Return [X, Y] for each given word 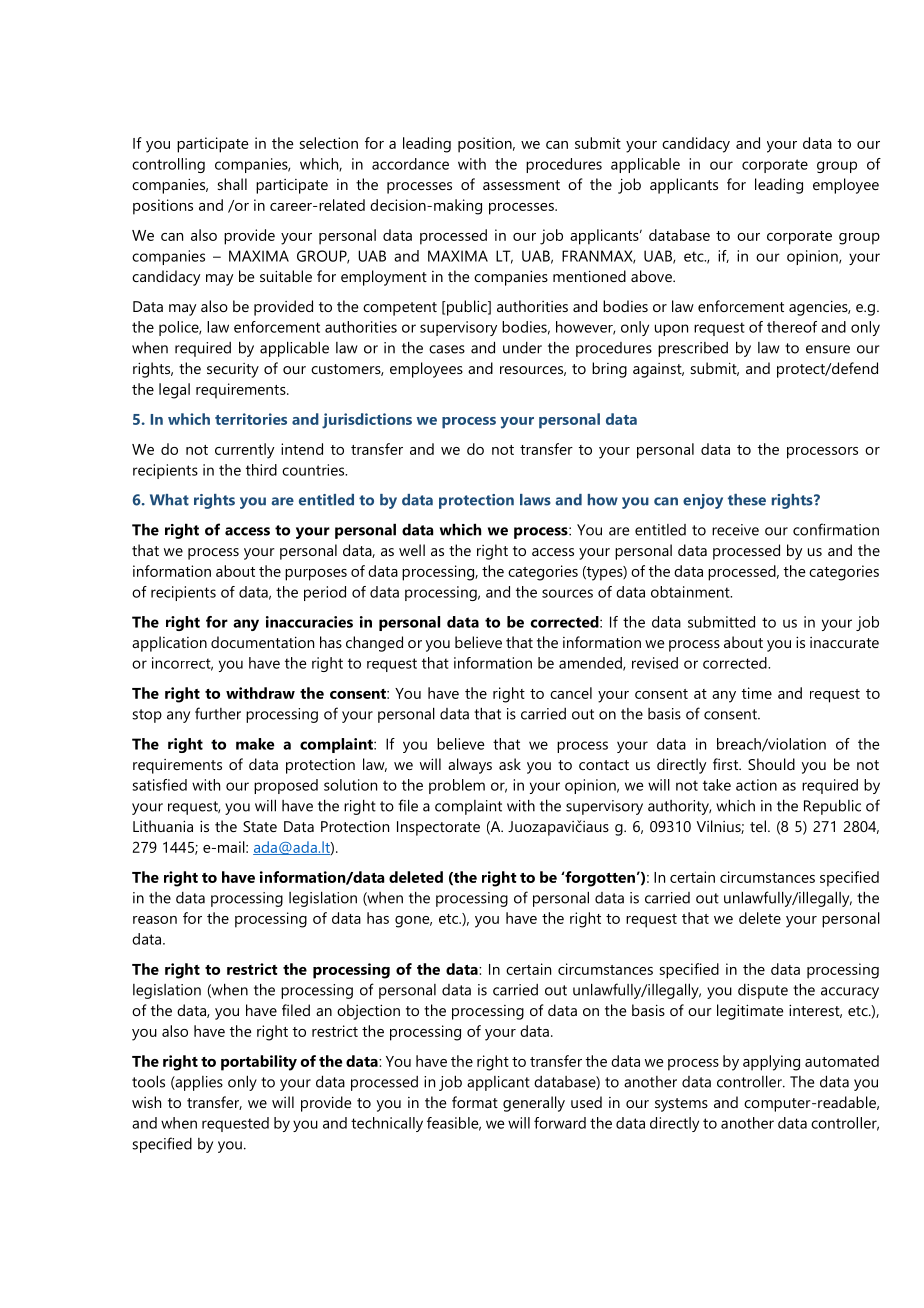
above [652, 276]
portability [259, 1063]
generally [534, 1104]
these [747, 500]
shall [232, 184]
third [261, 470]
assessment [521, 185]
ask [510, 764]
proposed [286, 786]
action [756, 785]
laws [535, 500]
